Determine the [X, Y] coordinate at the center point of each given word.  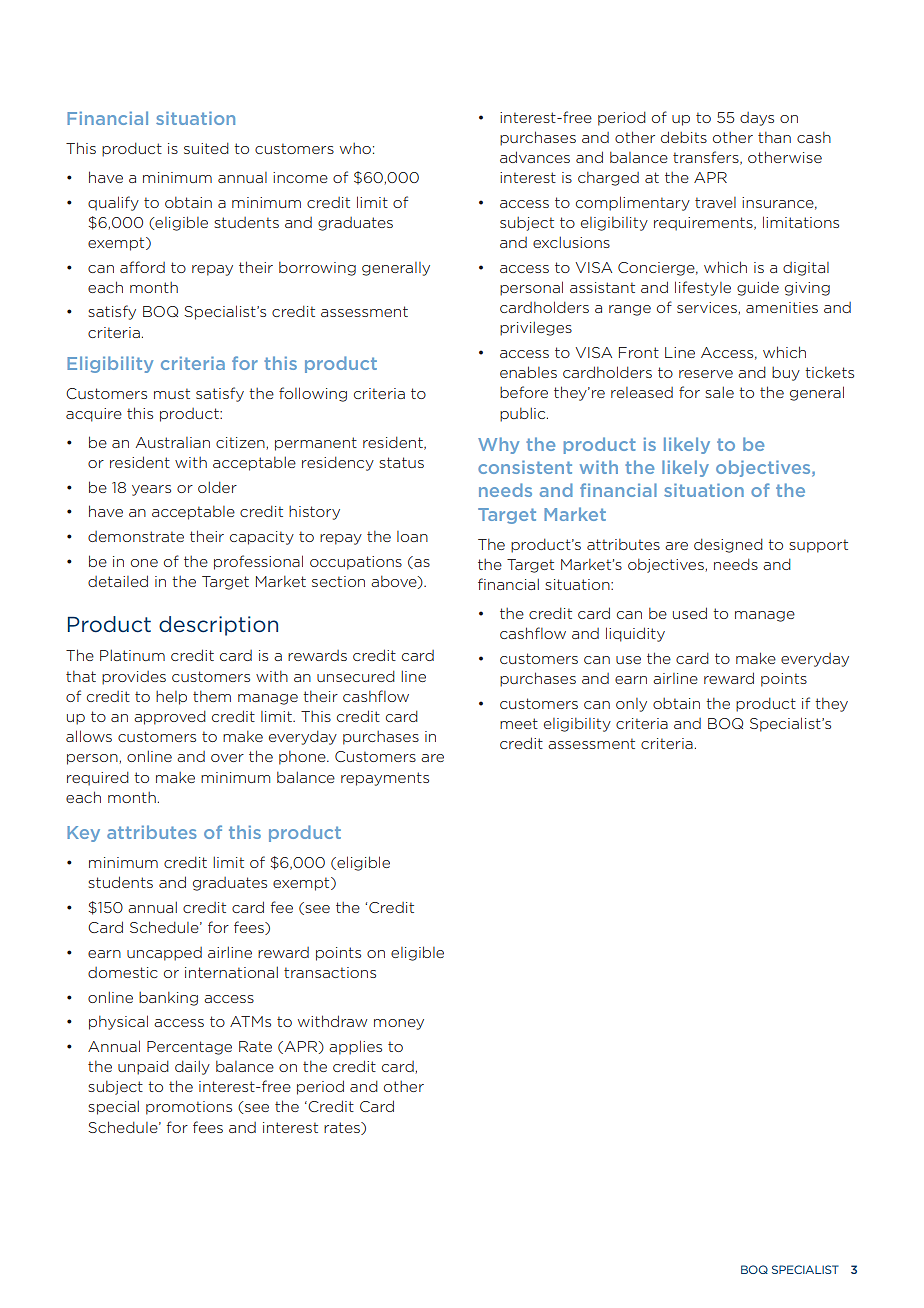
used [690, 613]
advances [535, 157]
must [172, 393]
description [218, 626]
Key [83, 834]
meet [519, 723]
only [631, 705]
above [395, 582]
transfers [707, 158]
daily [192, 1067]
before [524, 392]
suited [206, 148]
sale [719, 392]
